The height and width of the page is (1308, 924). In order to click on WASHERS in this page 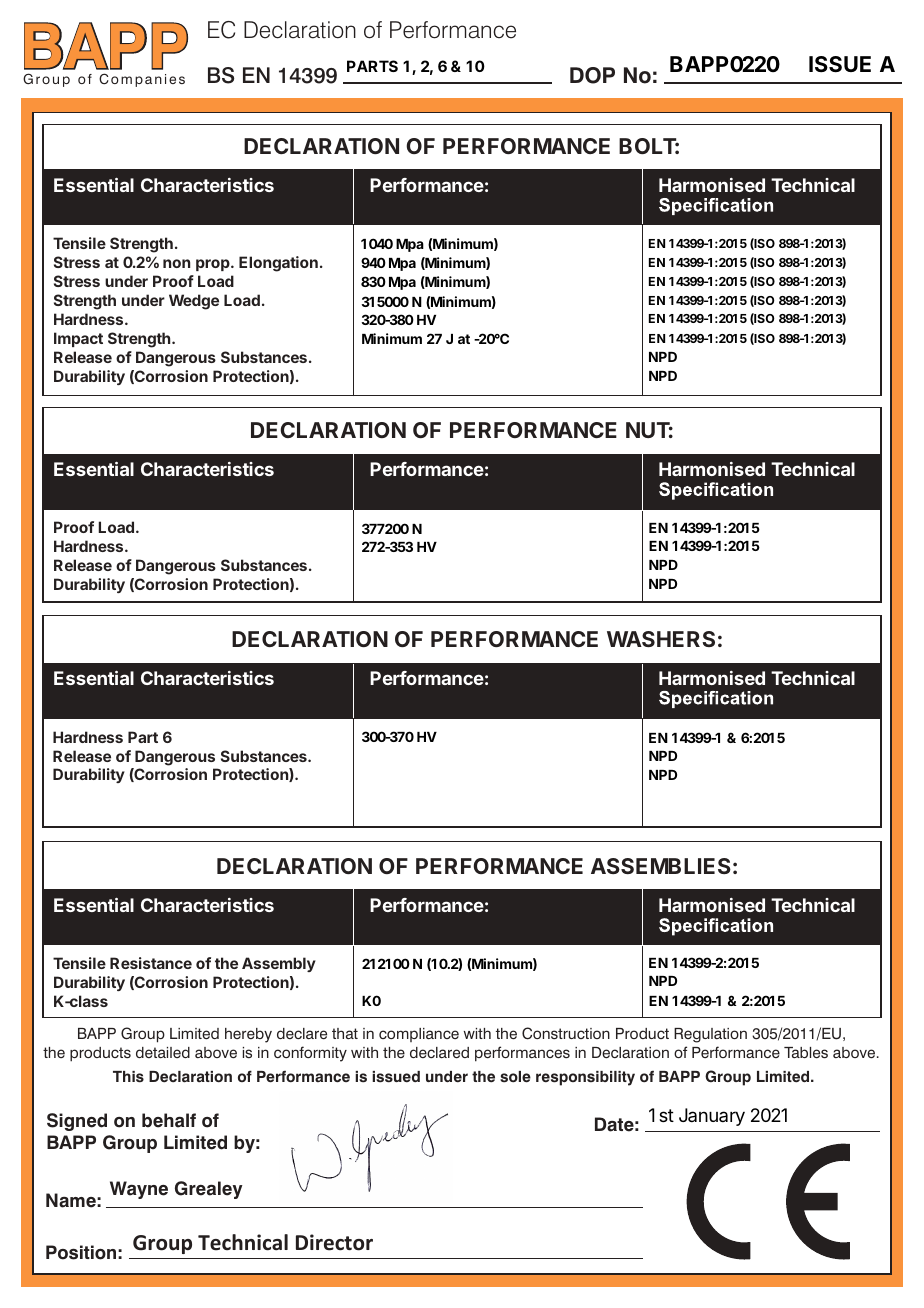, I will do `click(661, 639)`.
